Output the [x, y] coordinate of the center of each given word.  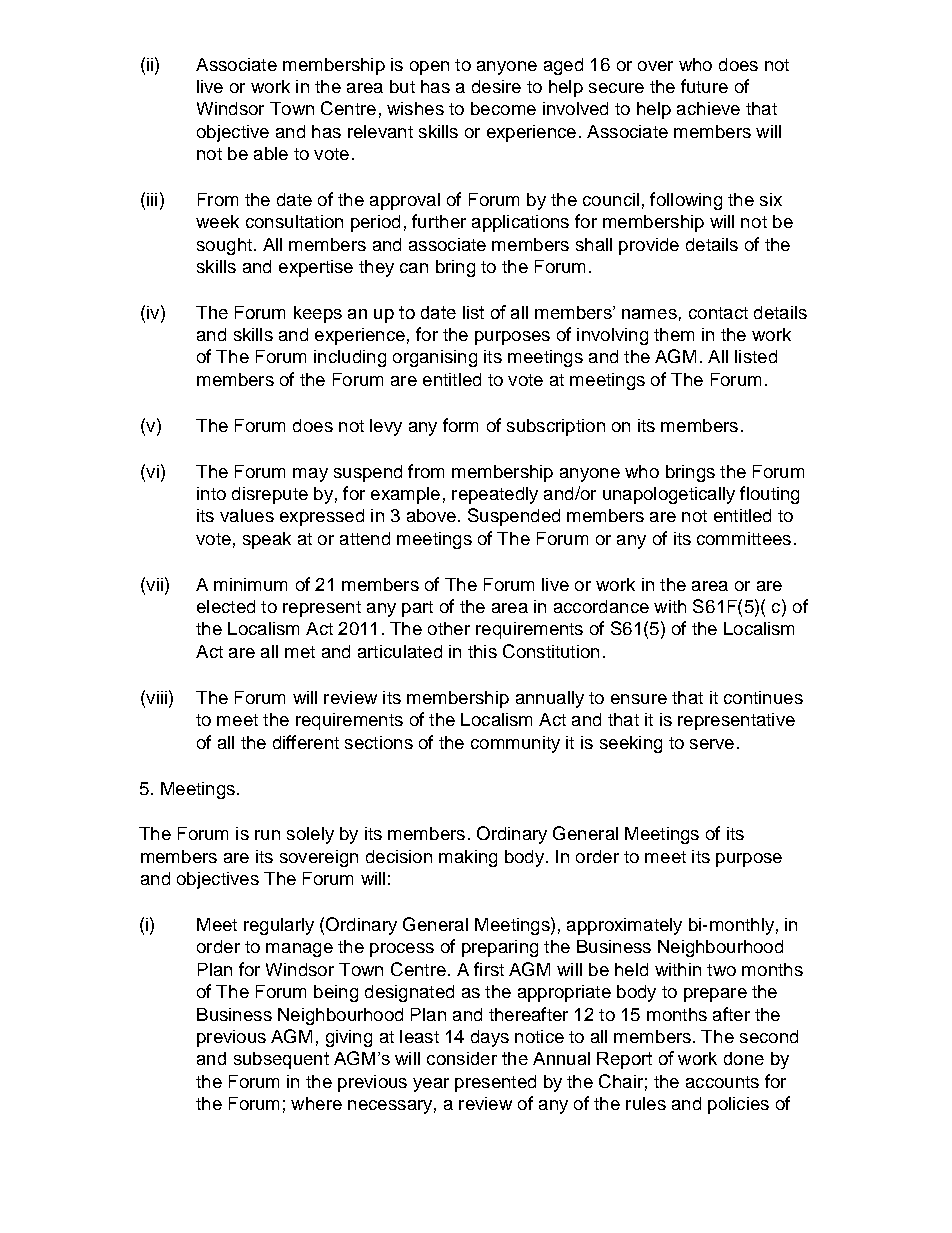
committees [744, 538]
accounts [722, 1082]
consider [462, 1058]
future [704, 86]
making [468, 858]
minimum [250, 584]
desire [496, 86]
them [674, 334]
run [267, 835]
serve [712, 744]
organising [435, 358]
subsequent [281, 1060]
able [271, 153]
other [449, 628]
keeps [318, 314]
